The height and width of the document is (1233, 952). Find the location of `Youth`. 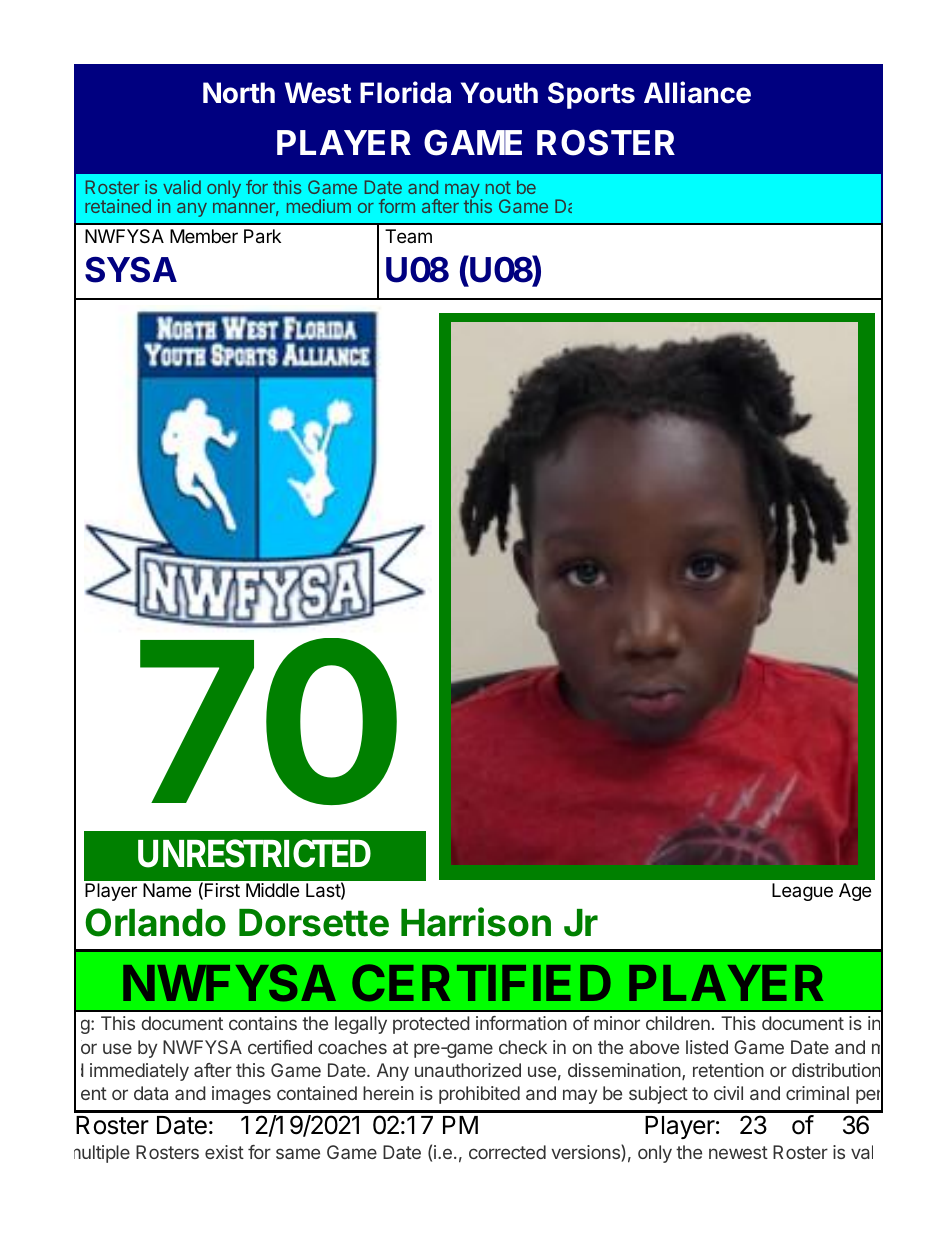

Youth is located at coordinates (499, 93).
